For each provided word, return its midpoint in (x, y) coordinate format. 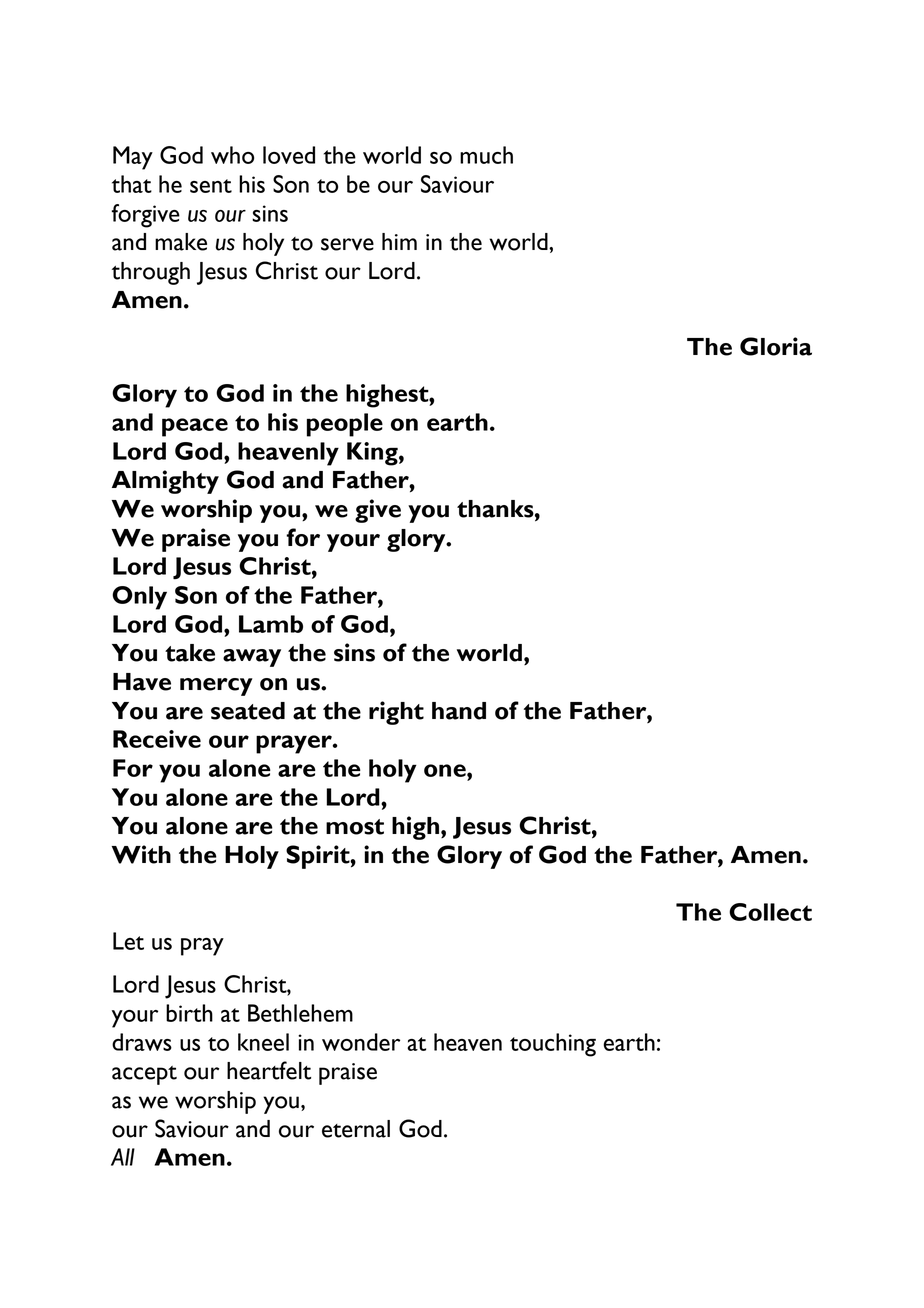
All (123, 1157)
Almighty (165, 482)
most (355, 827)
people (345, 425)
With (141, 854)
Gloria (776, 346)
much (486, 155)
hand (459, 711)
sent (211, 186)
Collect (770, 912)
